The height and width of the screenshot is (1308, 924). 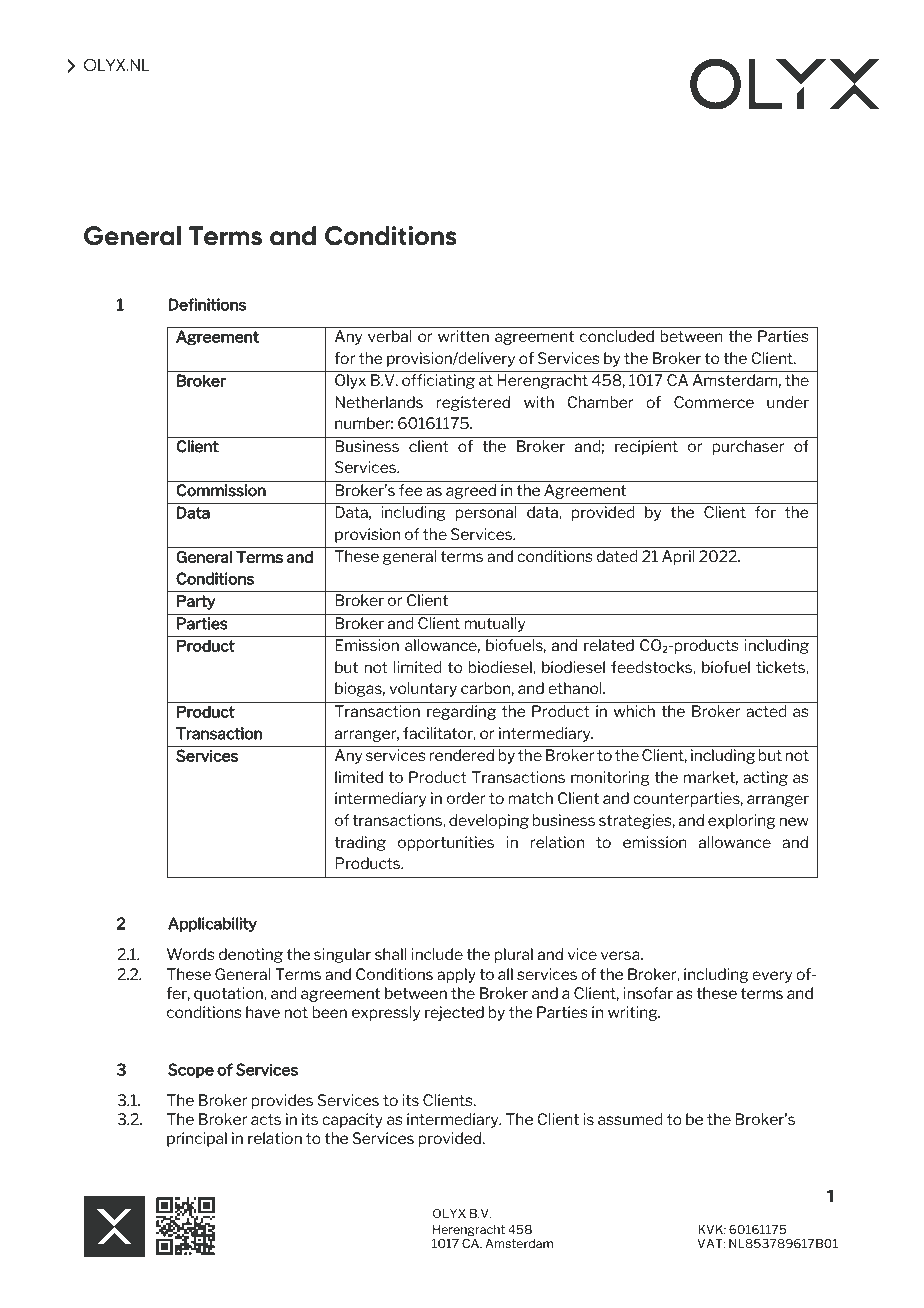 What do you see at coordinates (463, 336) in the screenshot?
I see `written` at bounding box center [463, 336].
